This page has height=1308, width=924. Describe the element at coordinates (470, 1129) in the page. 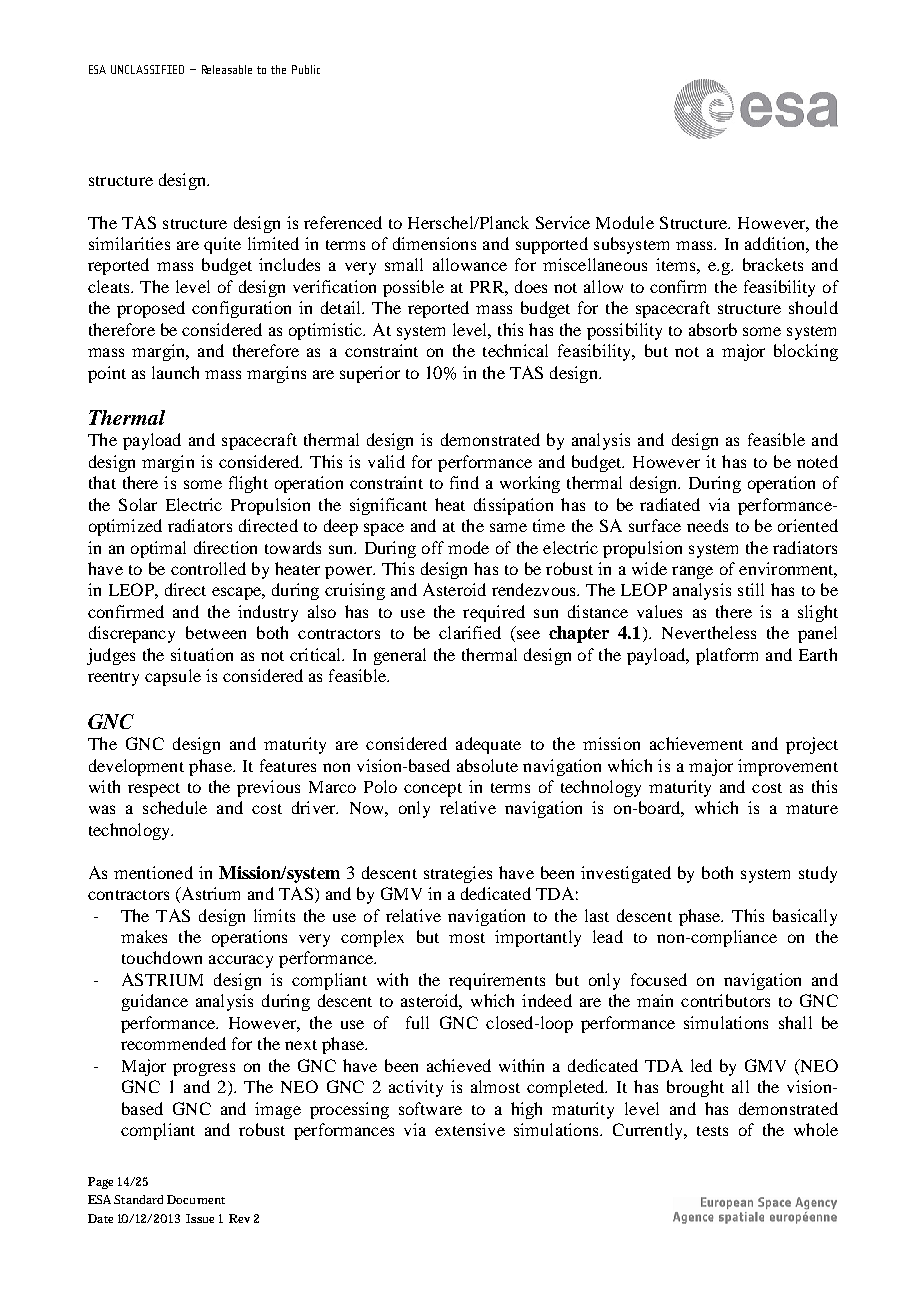

I see `extensive` at that location.
